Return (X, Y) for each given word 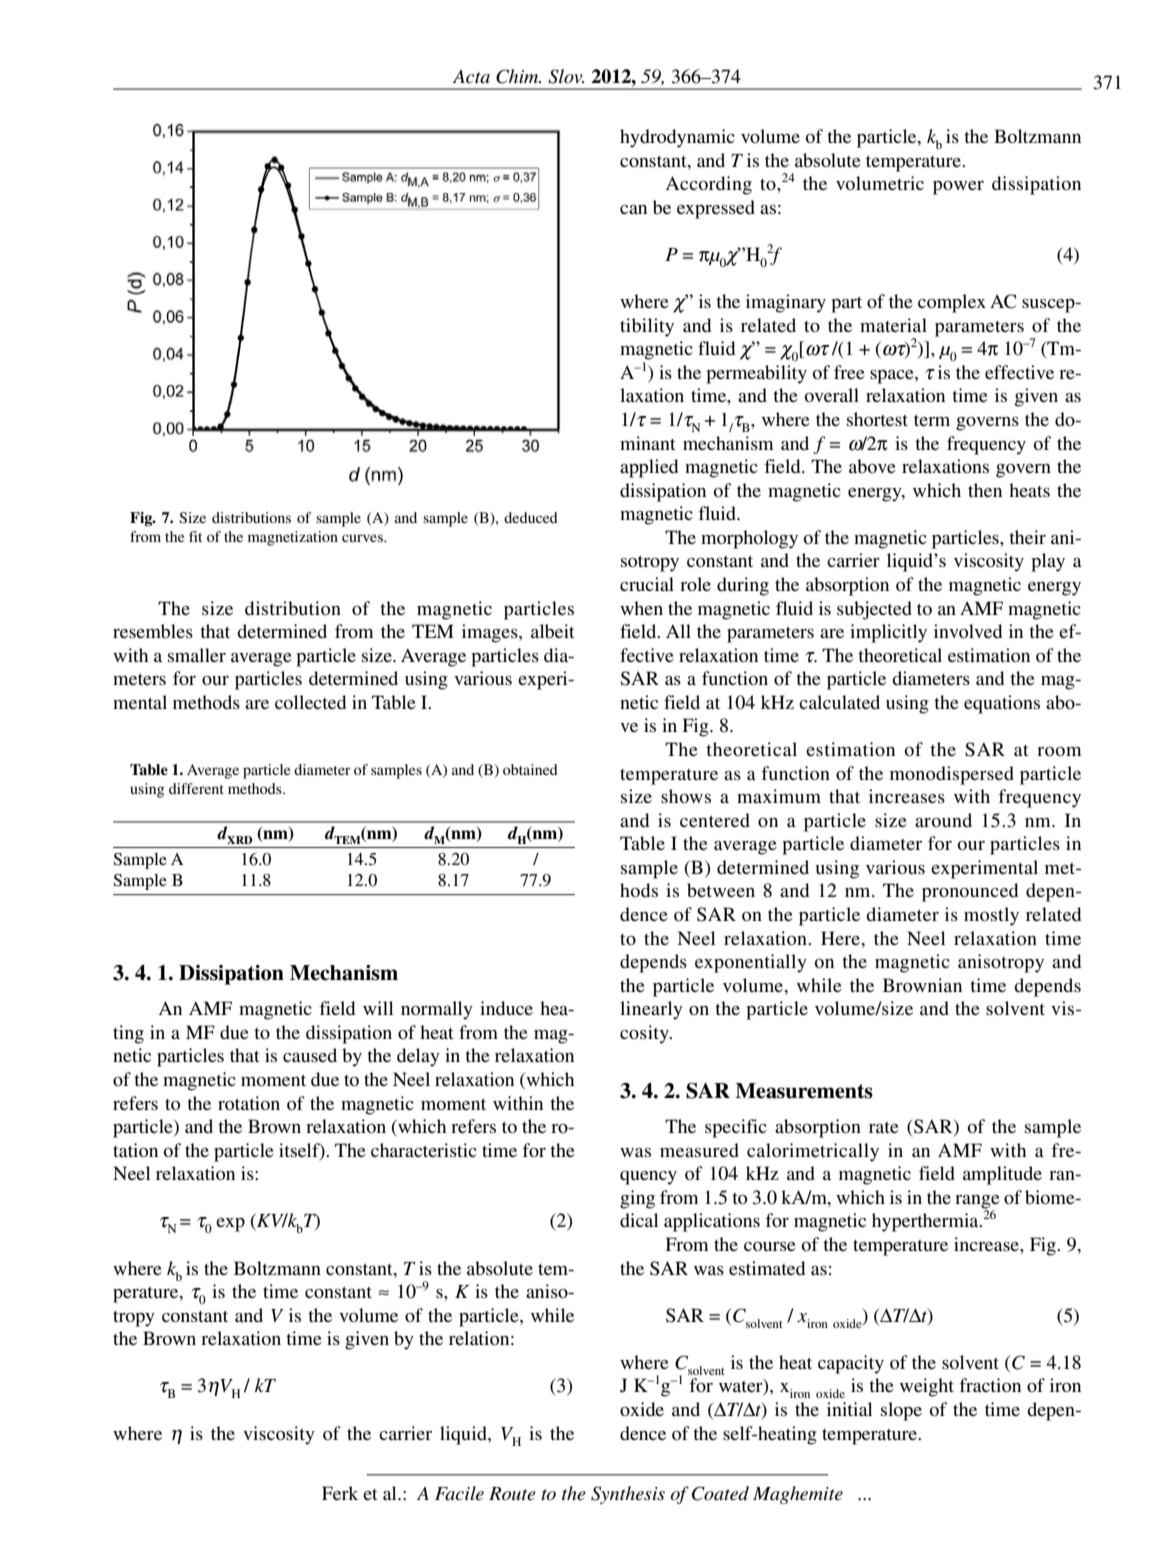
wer (969, 185)
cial (659, 584)
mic (720, 136)
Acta (471, 77)
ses (933, 798)
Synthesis (628, 1495)
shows (686, 796)
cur (352, 538)
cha (385, 1150)
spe (718, 1131)
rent (211, 789)
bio (1037, 1197)
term (932, 420)
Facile (459, 1493)
